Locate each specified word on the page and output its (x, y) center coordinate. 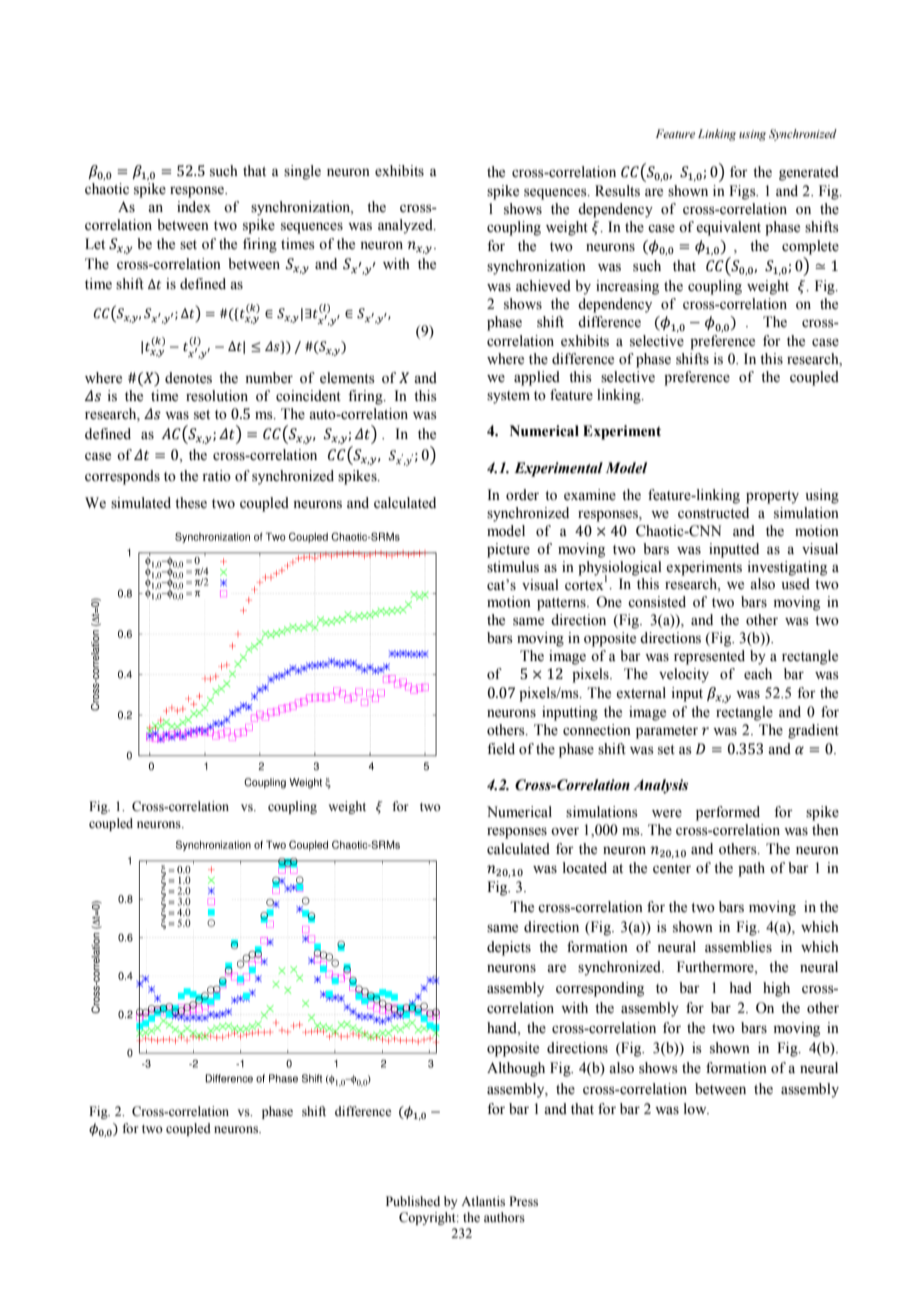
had (741, 987)
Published (413, 1201)
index (194, 207)
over (565, 831)
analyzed (406, 226)
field (501, 749)
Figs (743, 192)
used (795, 584)
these (191, 503)
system (508, 397)
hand (503, 1029)
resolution (217, 396)
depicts (509, 948)
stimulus (513, 567)
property (772, 497)
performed (728, 813)
